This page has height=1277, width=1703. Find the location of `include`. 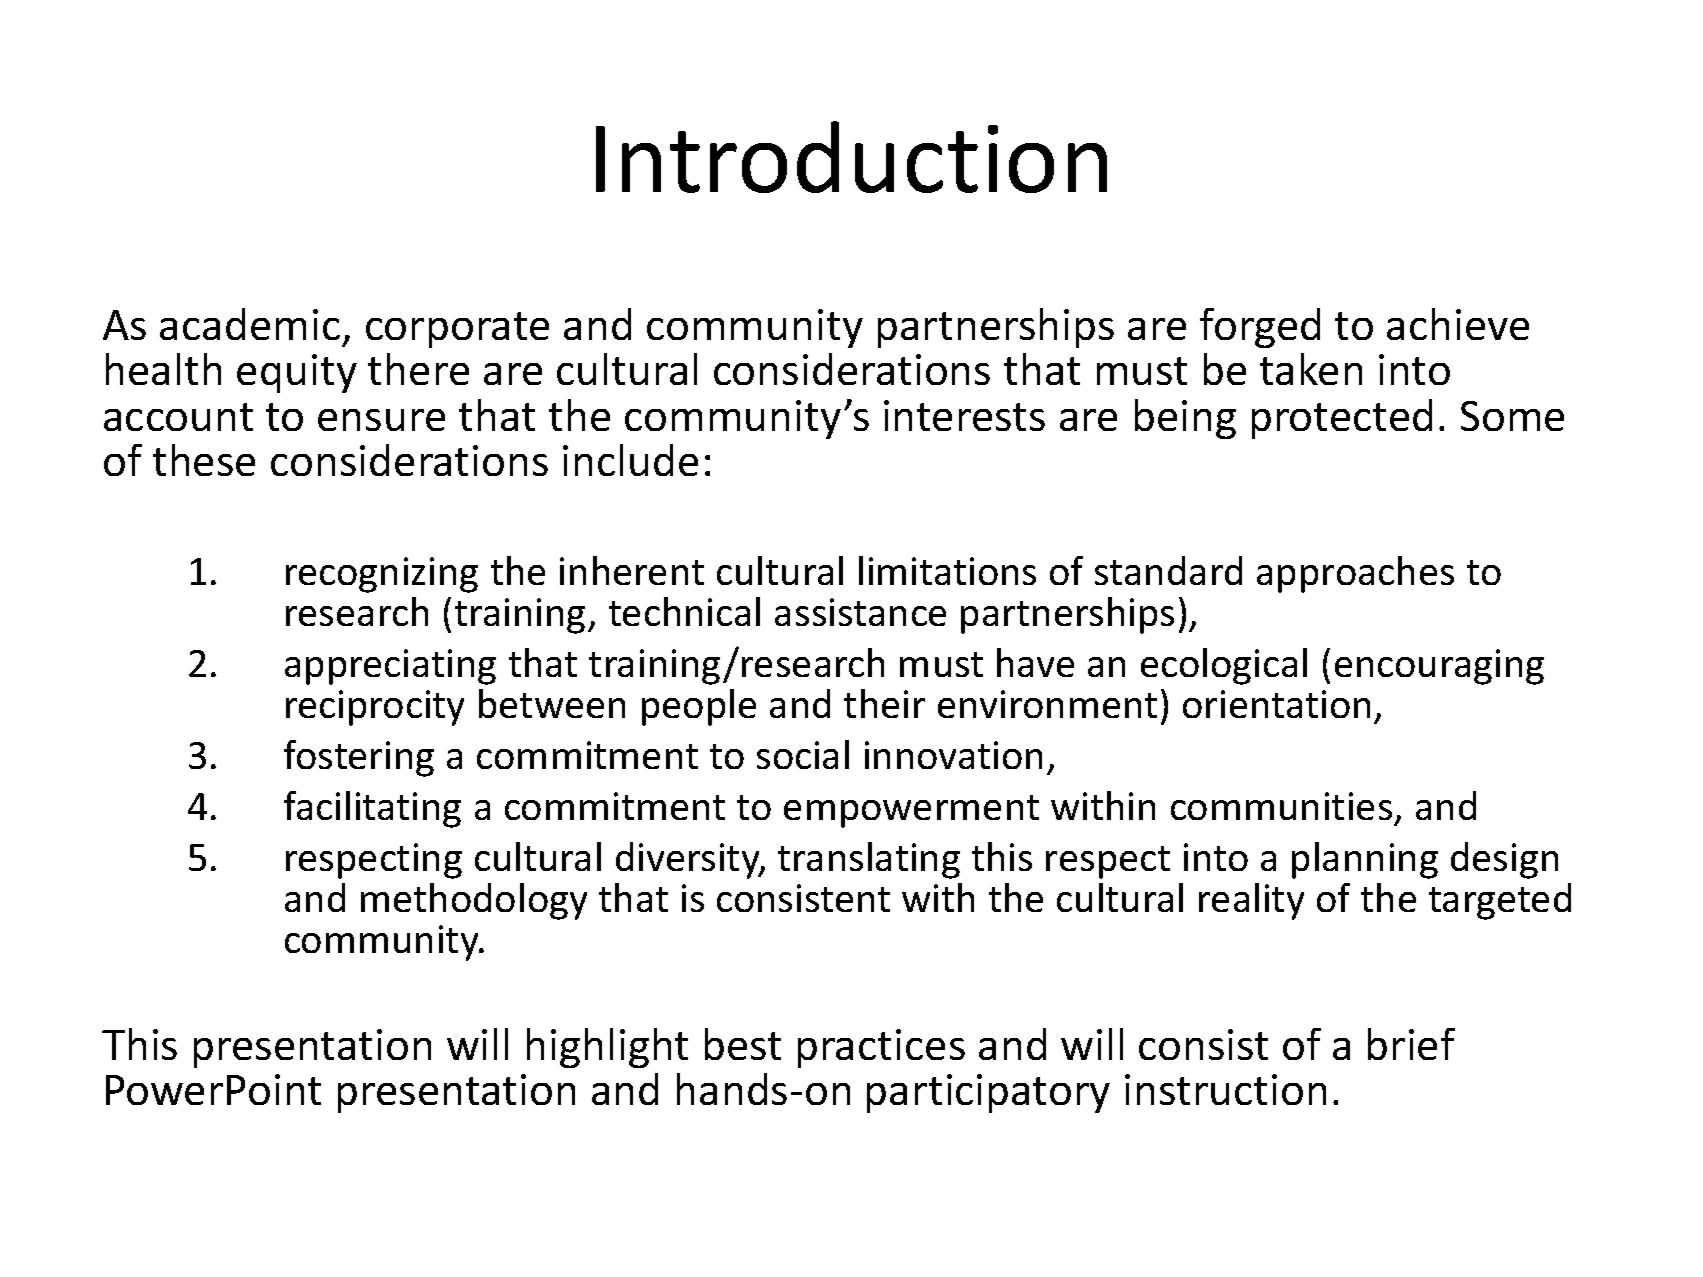

include is located at coordinates (630, 460).
